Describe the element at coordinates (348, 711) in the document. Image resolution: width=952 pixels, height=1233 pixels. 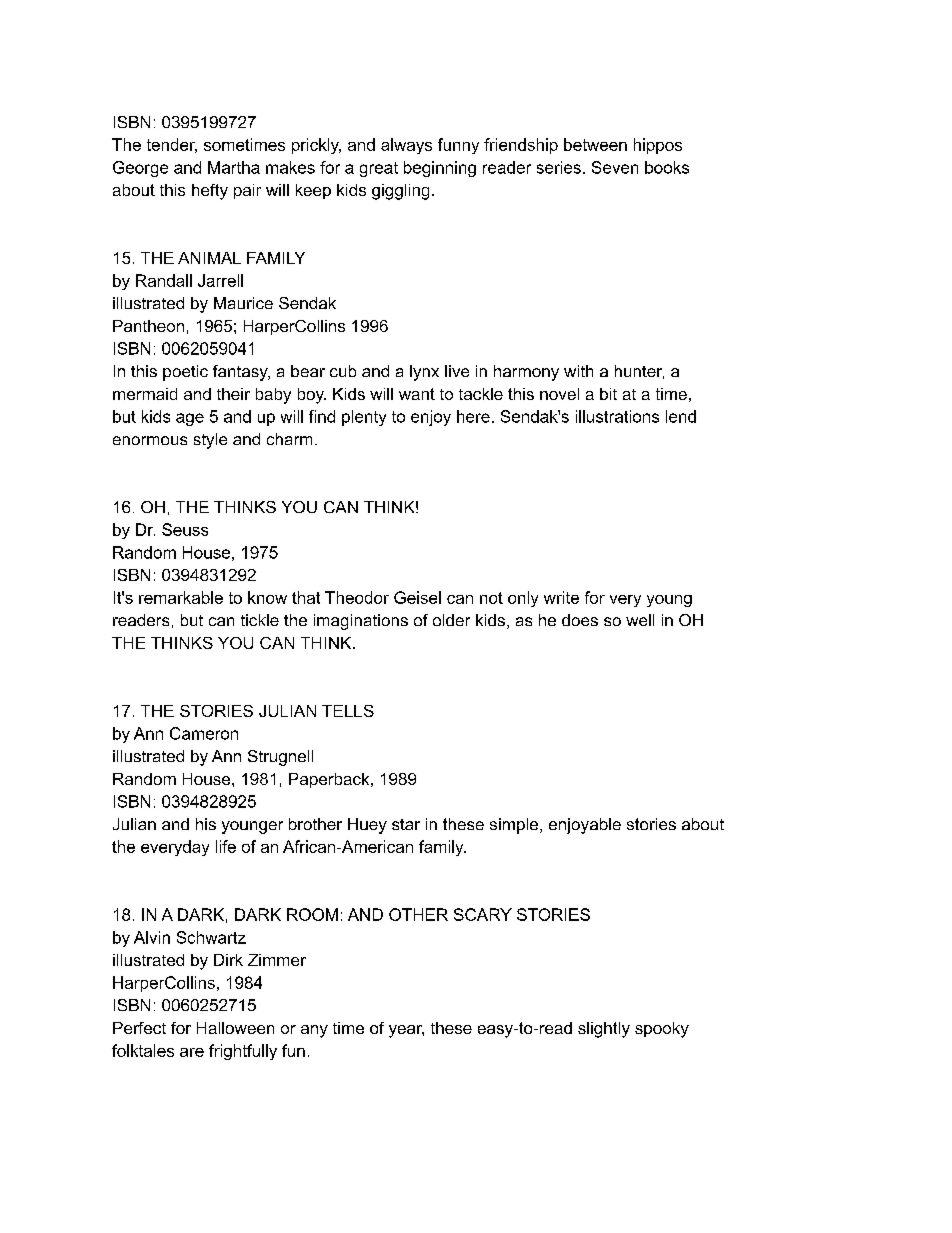
I see `TELLS` at that location.
